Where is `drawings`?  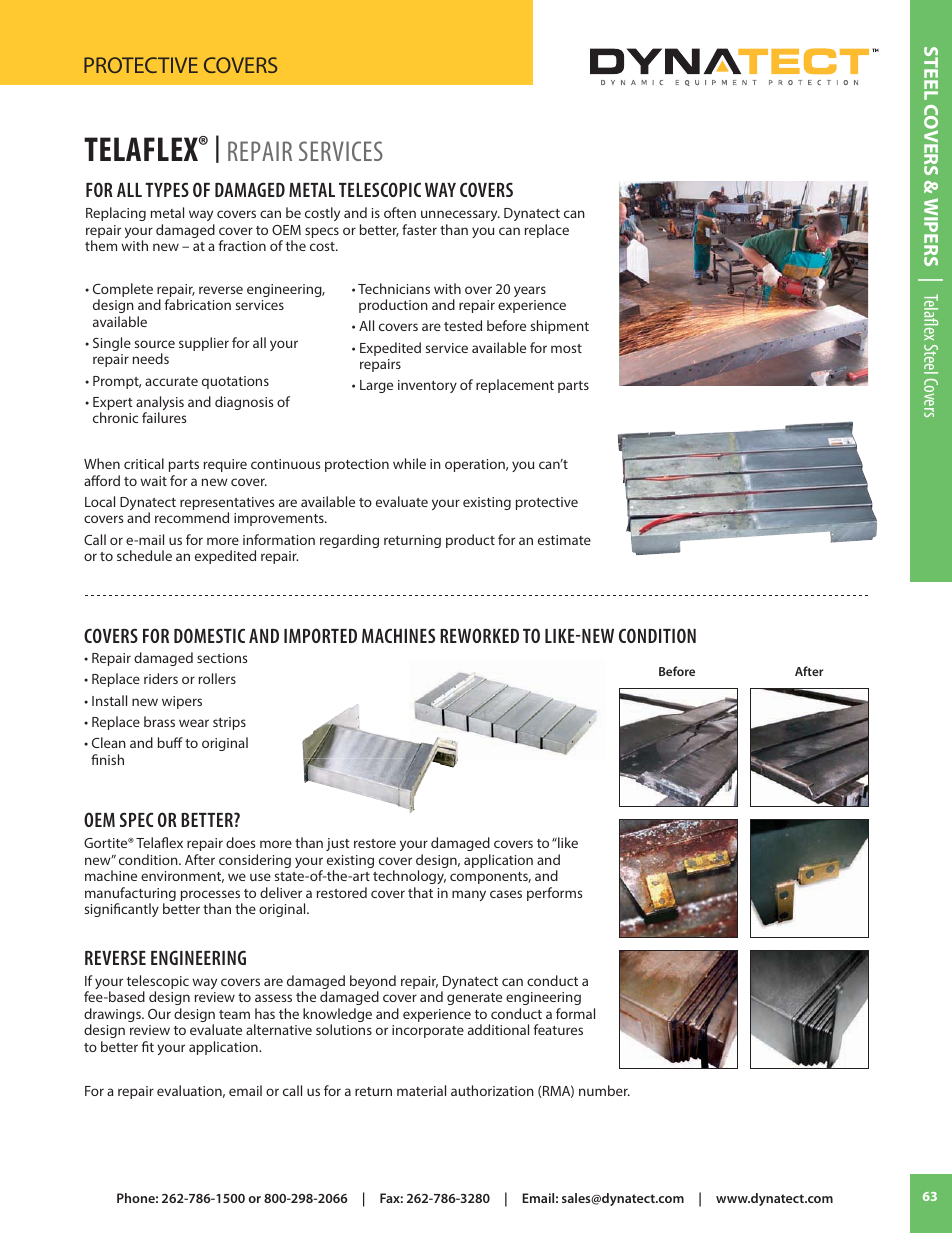
drawings is located at coordinates (113, 1016).
